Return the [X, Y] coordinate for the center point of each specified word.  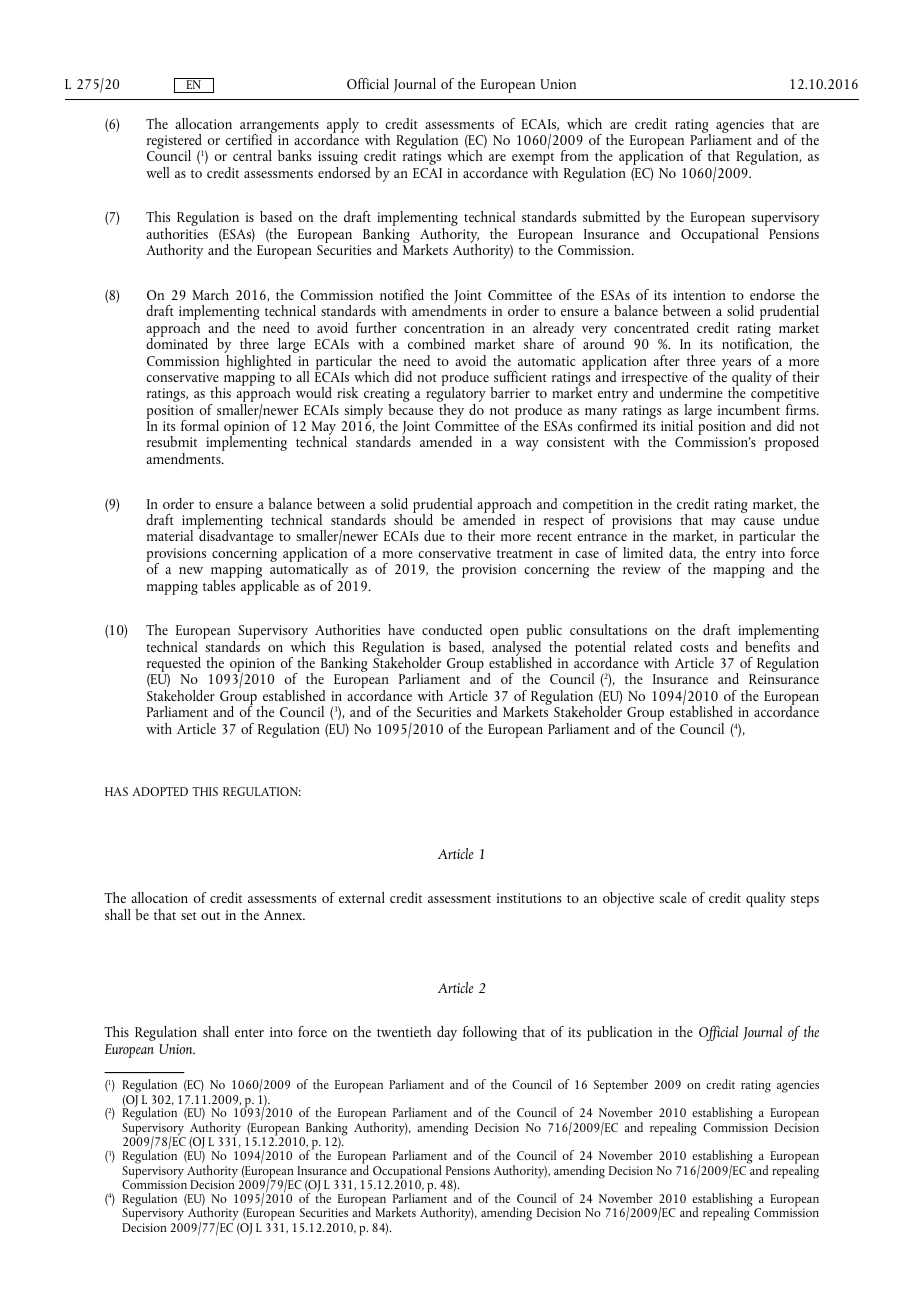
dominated [177, 342]
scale [673, 897]
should [413, 518]
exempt [533, 160]
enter [249, 1033]
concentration [444, 328]
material [170, 535]
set [189, 916]
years [738, 365]
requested [174, 666]
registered [175, 143]
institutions [529, 898]
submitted [611, 216]
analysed [516, 648]
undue [801, 519]
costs [694, 648]
